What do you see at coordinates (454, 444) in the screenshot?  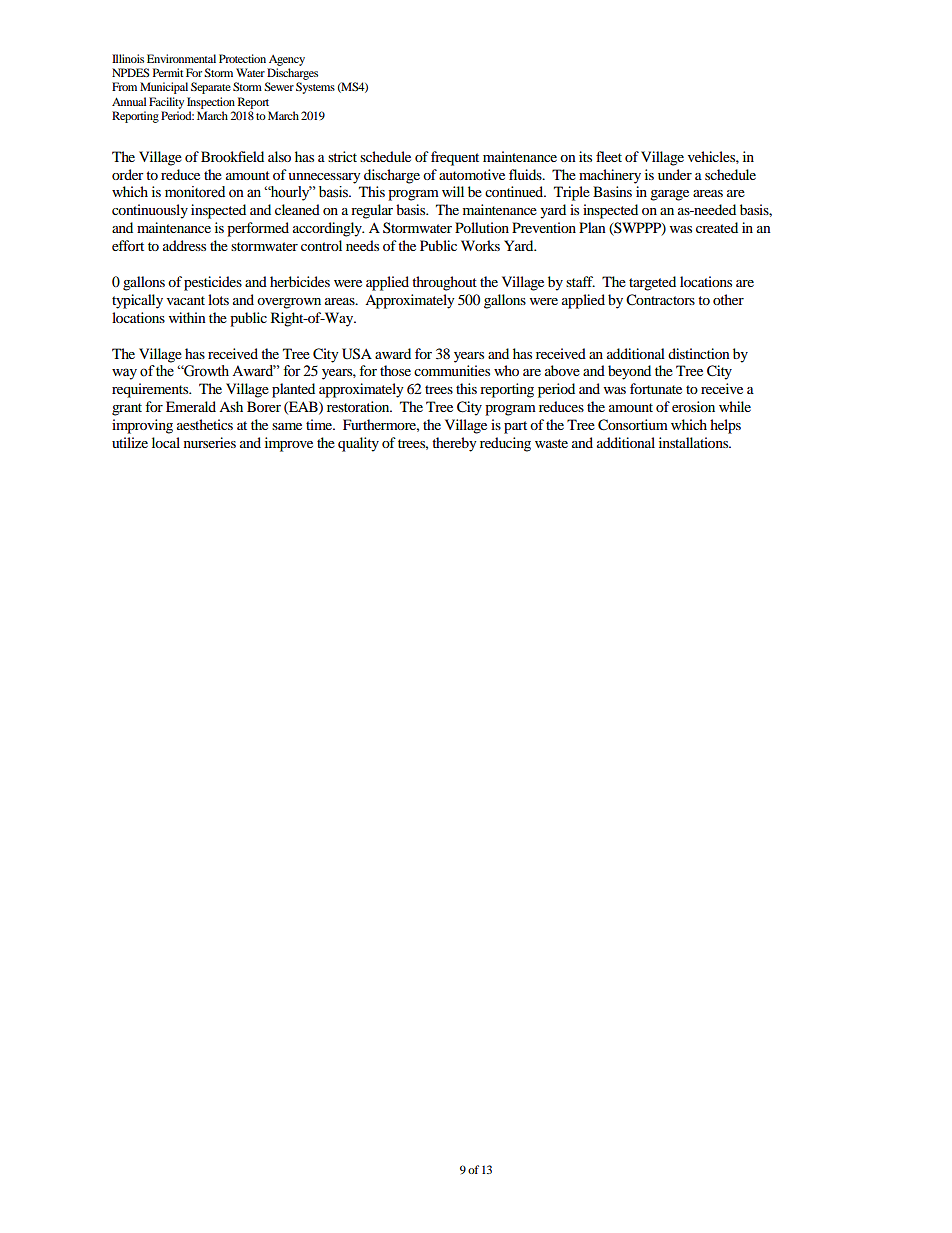 I see `thereby` at bounding box center [454, 444].
